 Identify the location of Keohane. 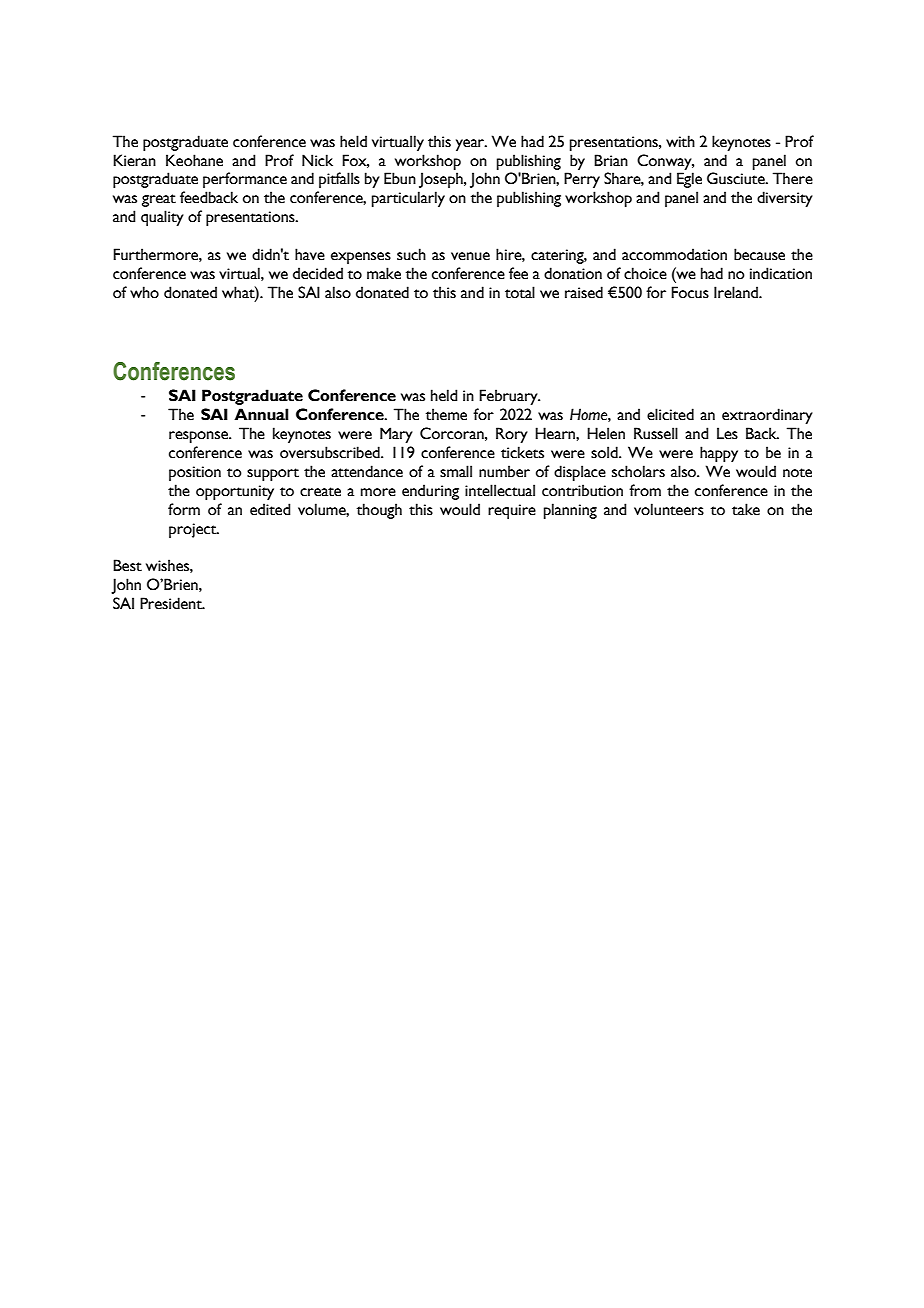
(194, 160).
